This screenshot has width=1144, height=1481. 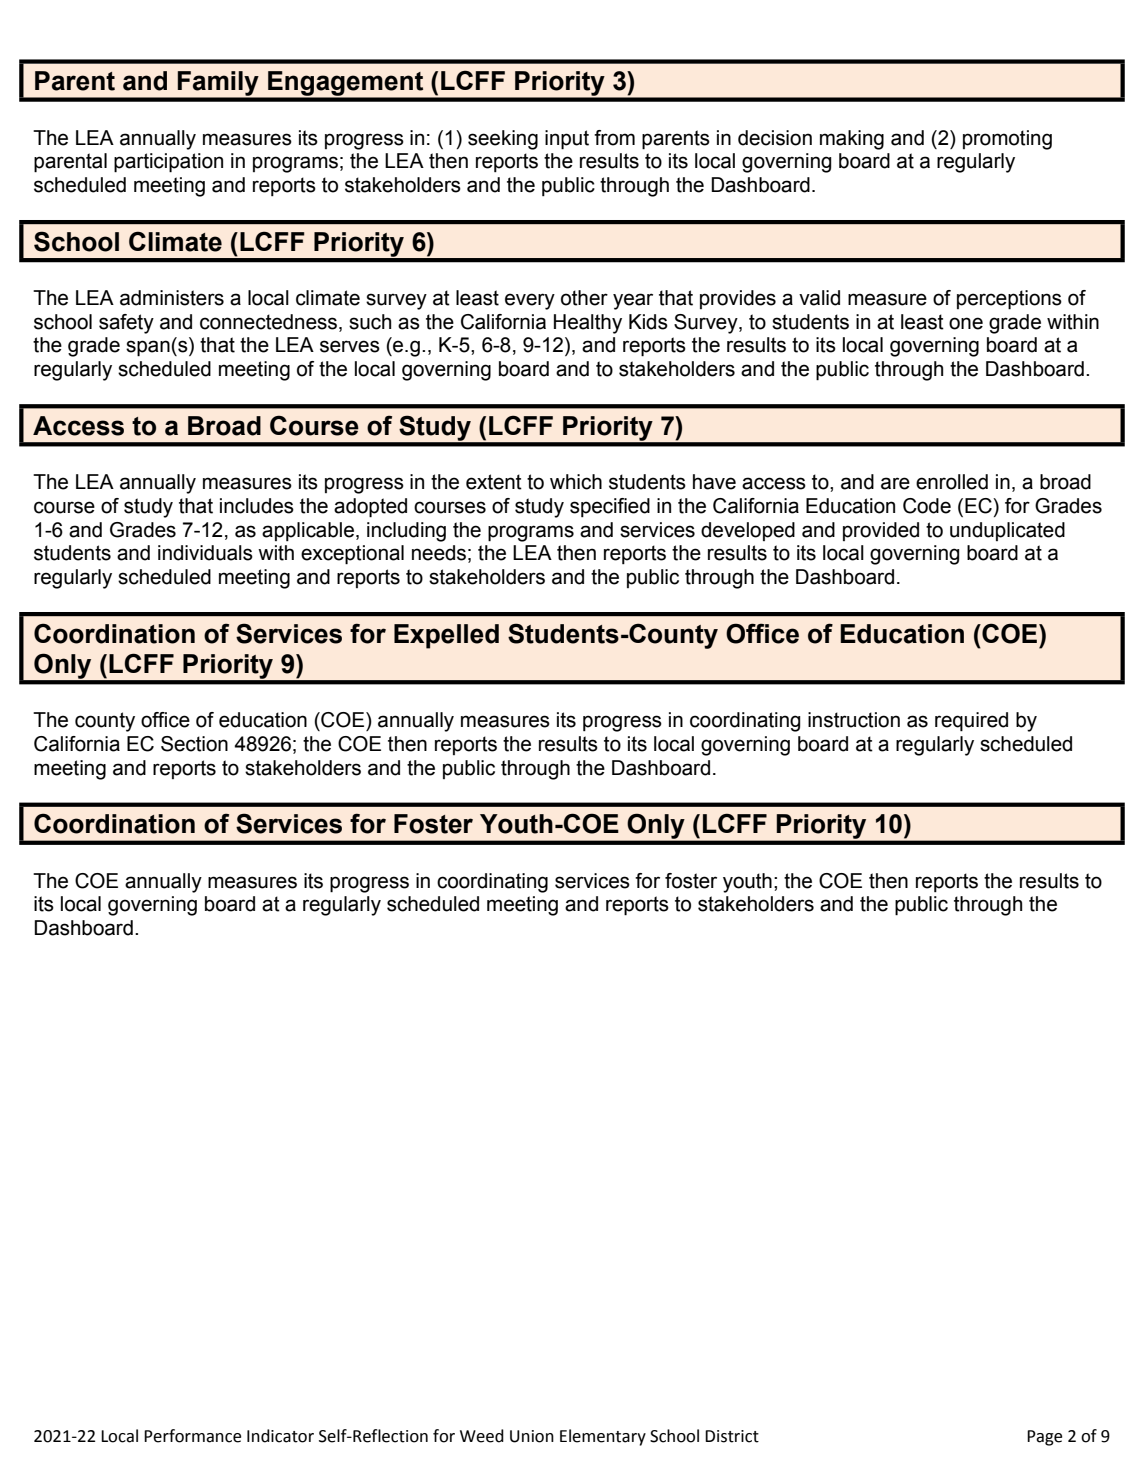 What do you see at coordinates (567, 140) in the screenshot?
I see `input` at bounding box center [567, 140].
